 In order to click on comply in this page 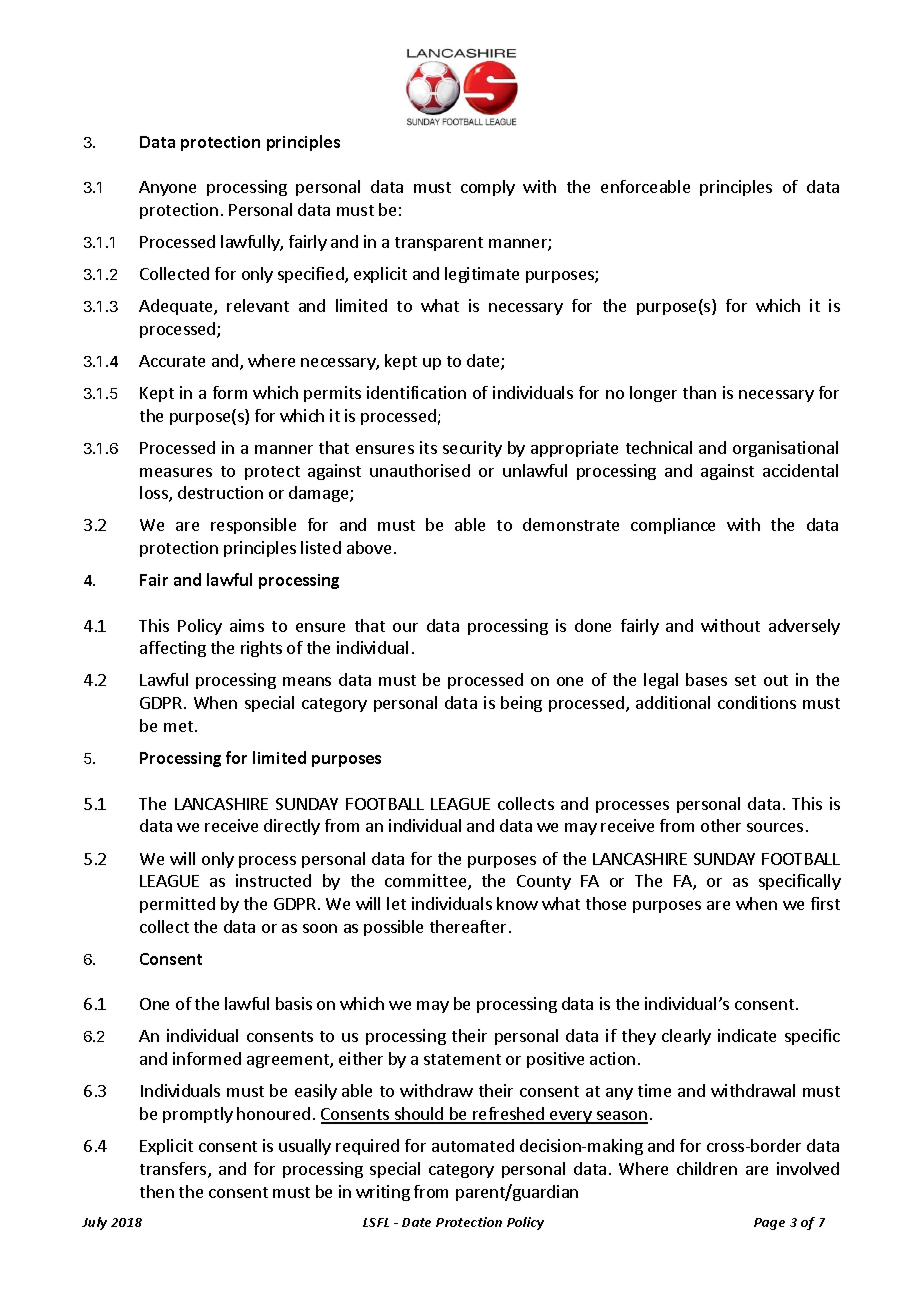, I will do `click(488, 188)`.
